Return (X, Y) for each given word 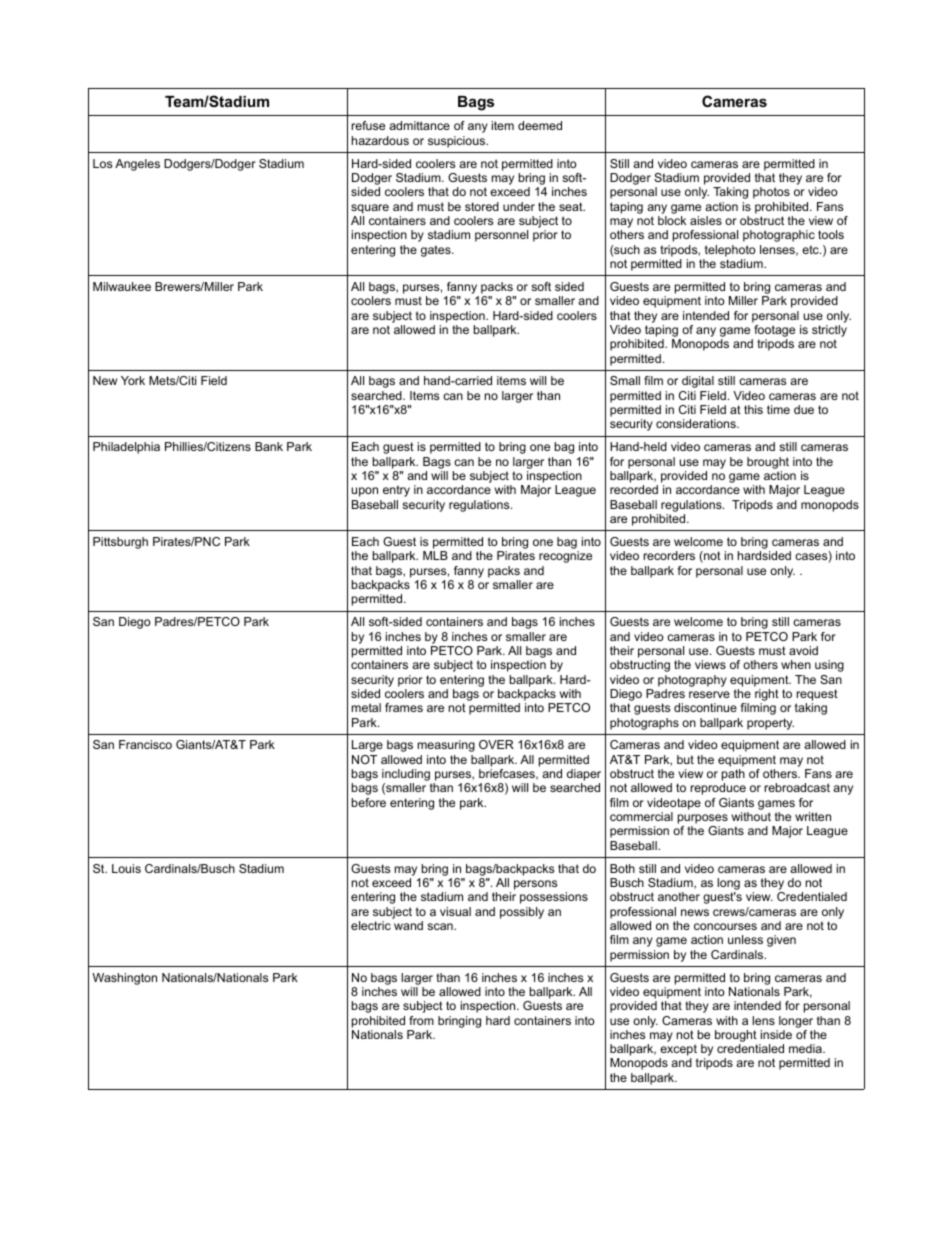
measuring (446, 746)
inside (776, 1034)
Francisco (145, 744)
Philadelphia (126, 448)
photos (771, 193)
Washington (124, 979)
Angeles (137, 165)
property (770, 724)
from (421, 1020)
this (753, 409)
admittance (419, 125)
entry (396, 491)
